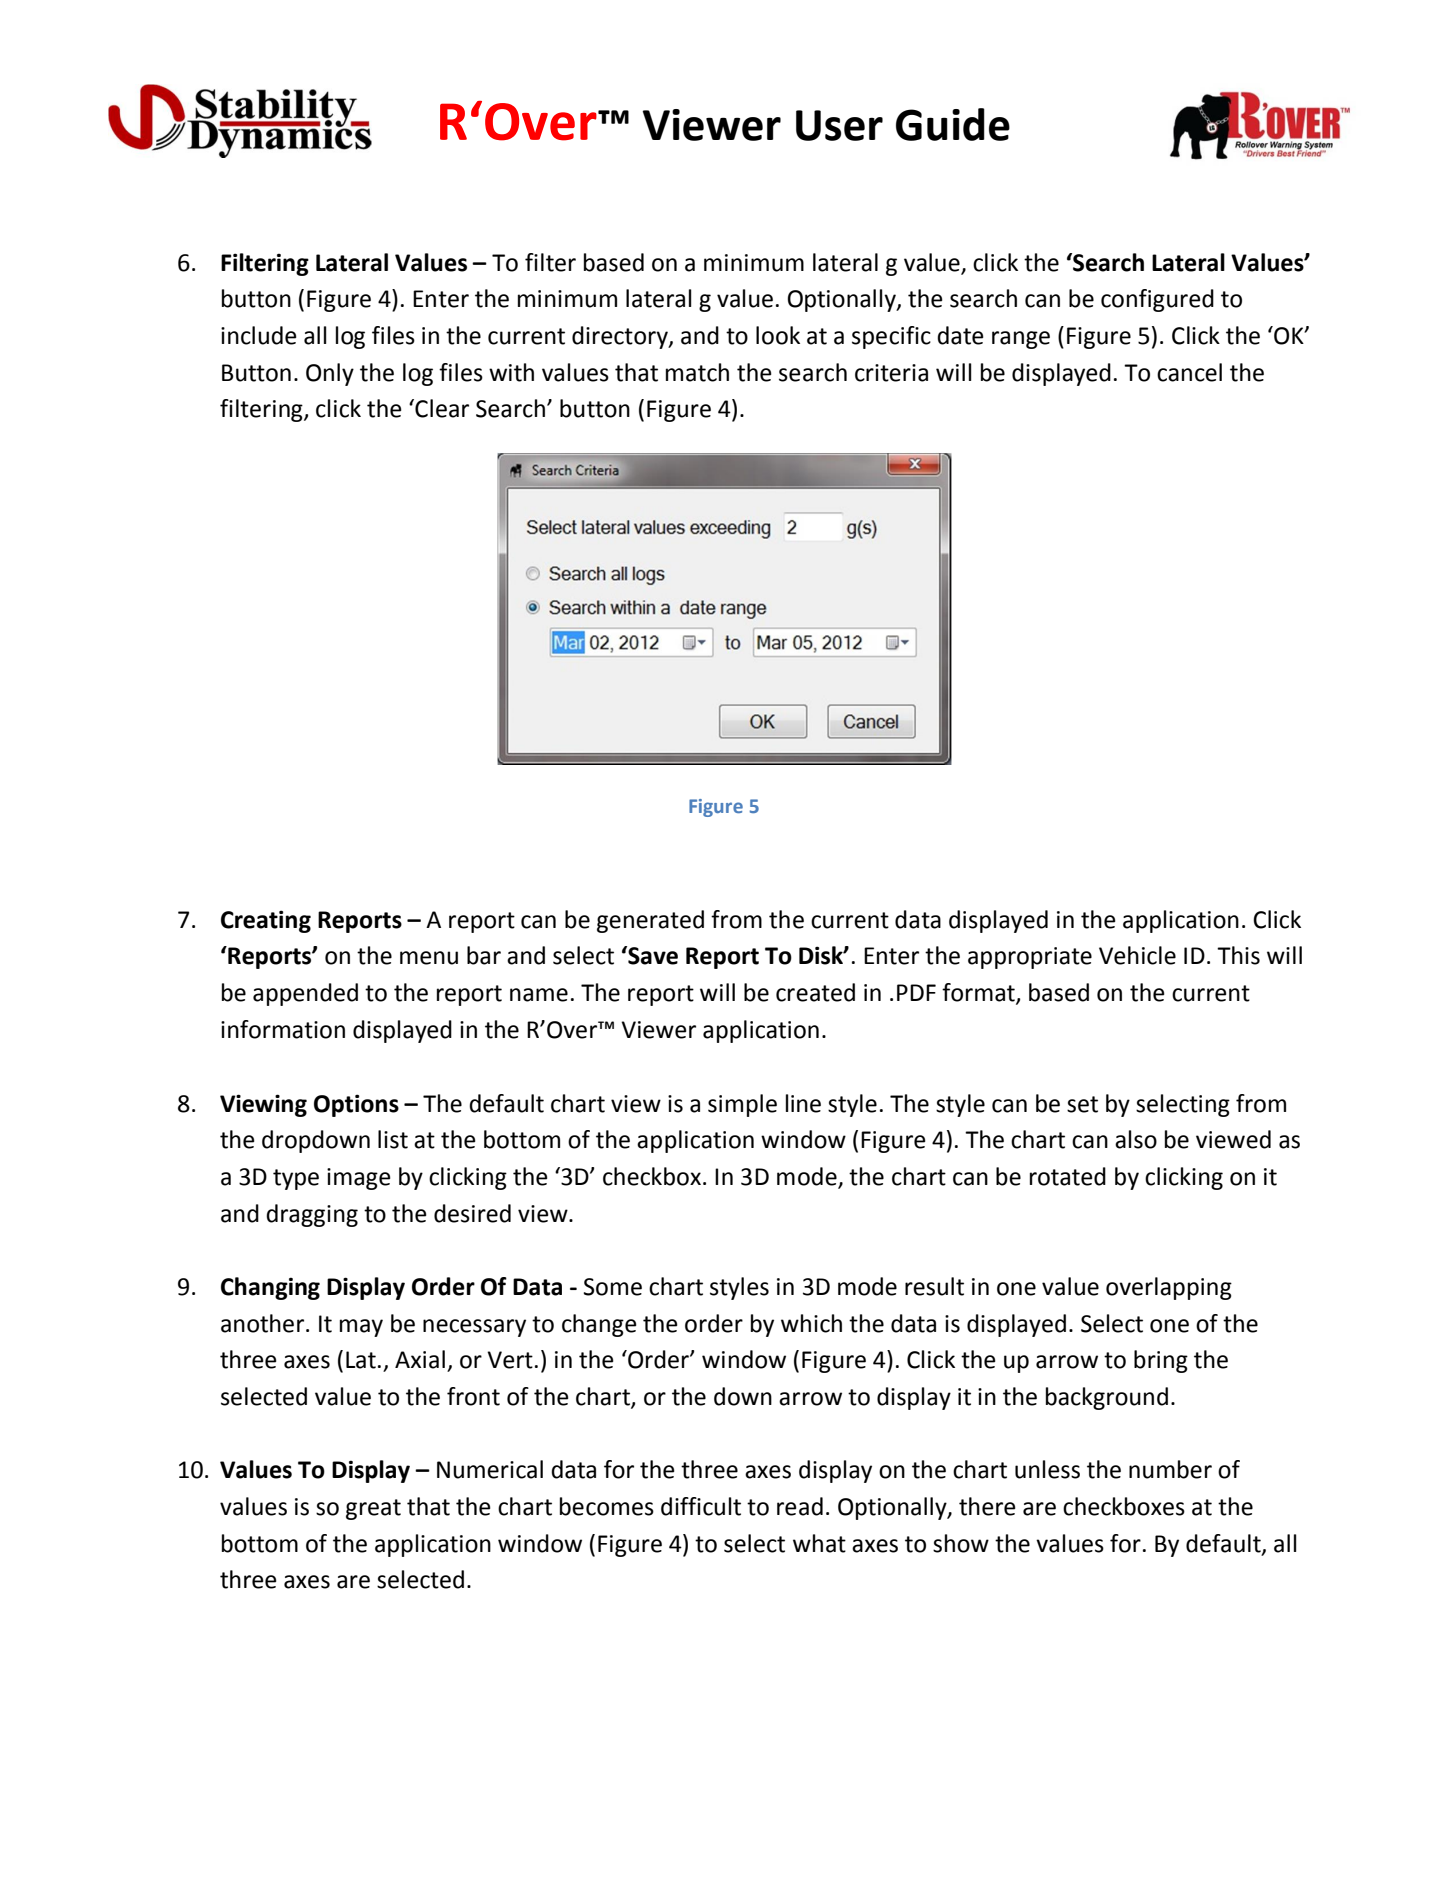  Describe the element at coordinates (839, 125) in the image. I see `User` at that location.
